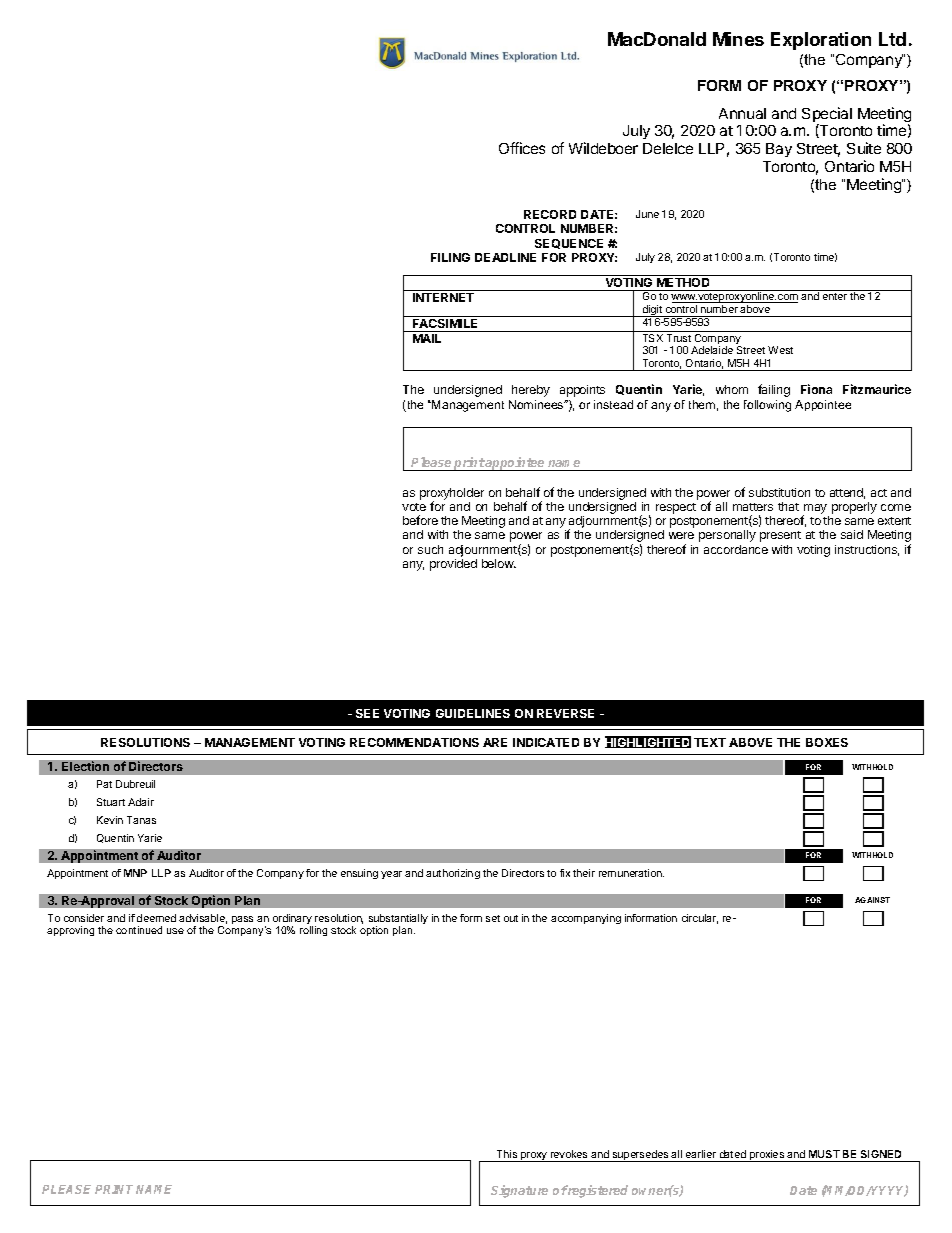 The height and width of the page is (1233, 952). What do you see at coordinates (420, 520) in the page?
I see `before` at bounding box center [420, 520].
